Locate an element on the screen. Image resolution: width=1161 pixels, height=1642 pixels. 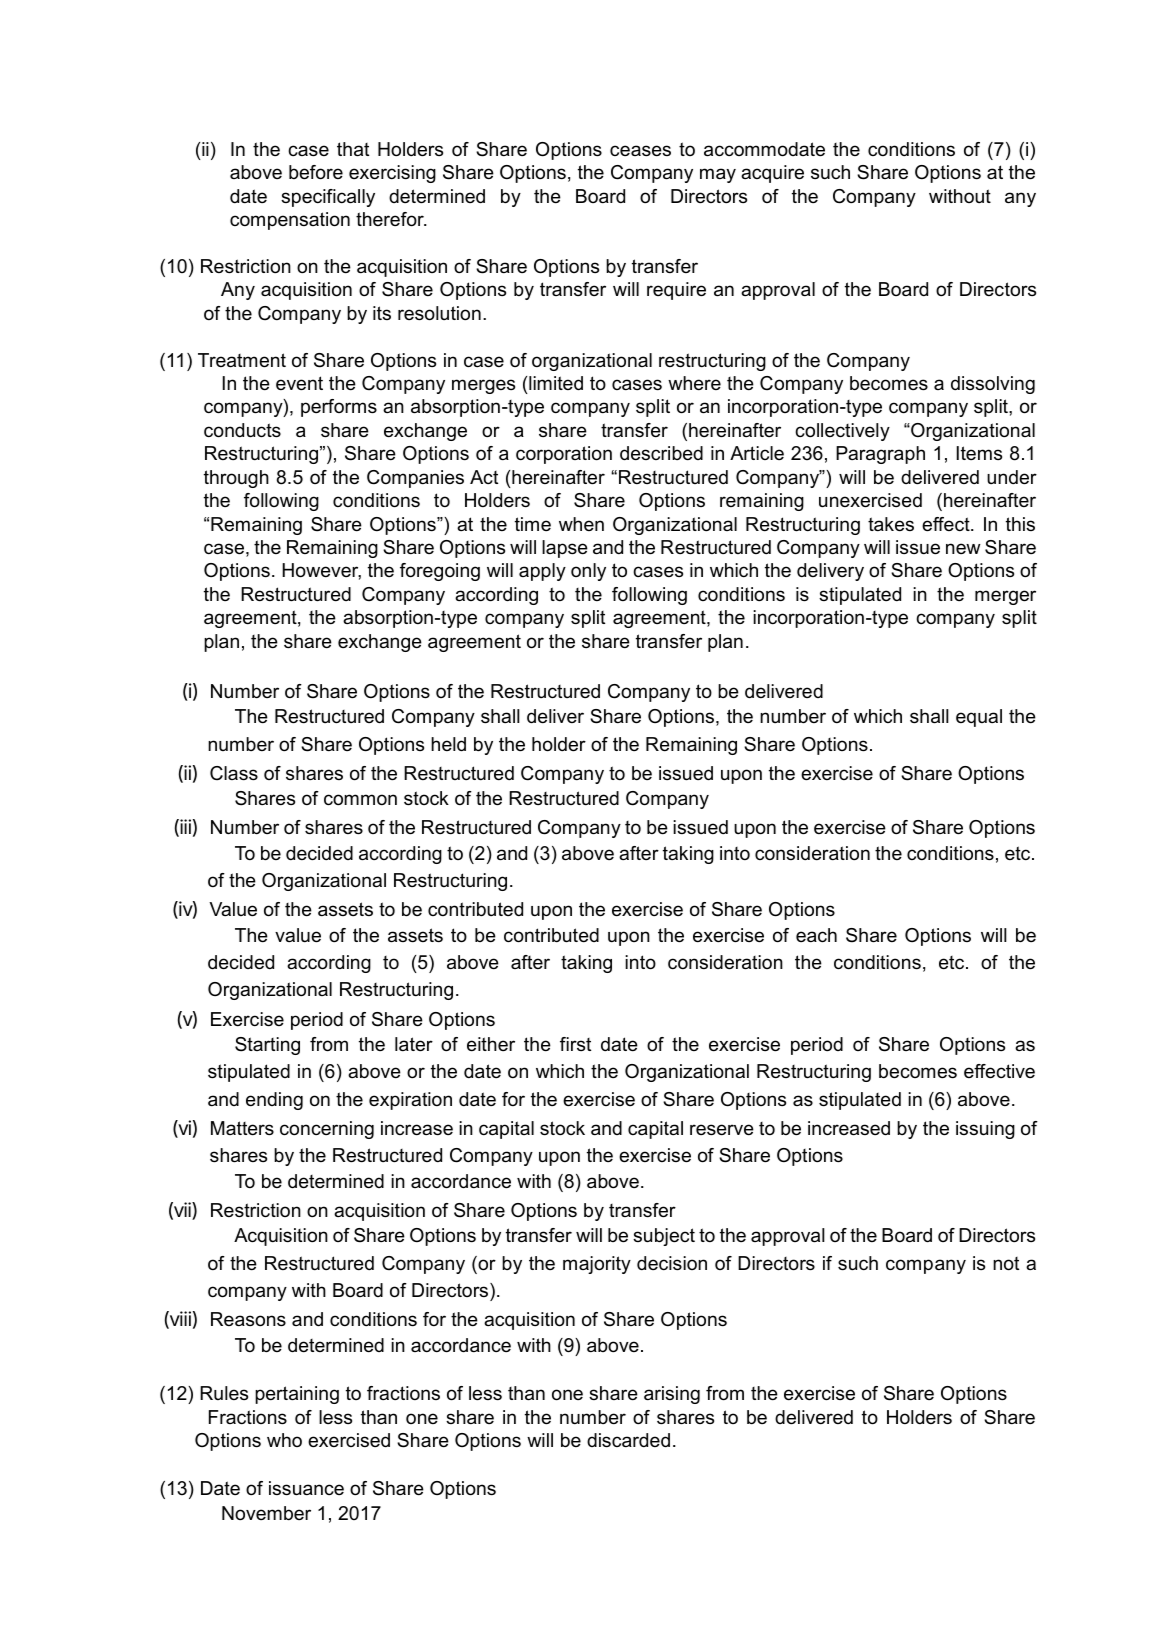
held is located at coordinates (448, 744).
